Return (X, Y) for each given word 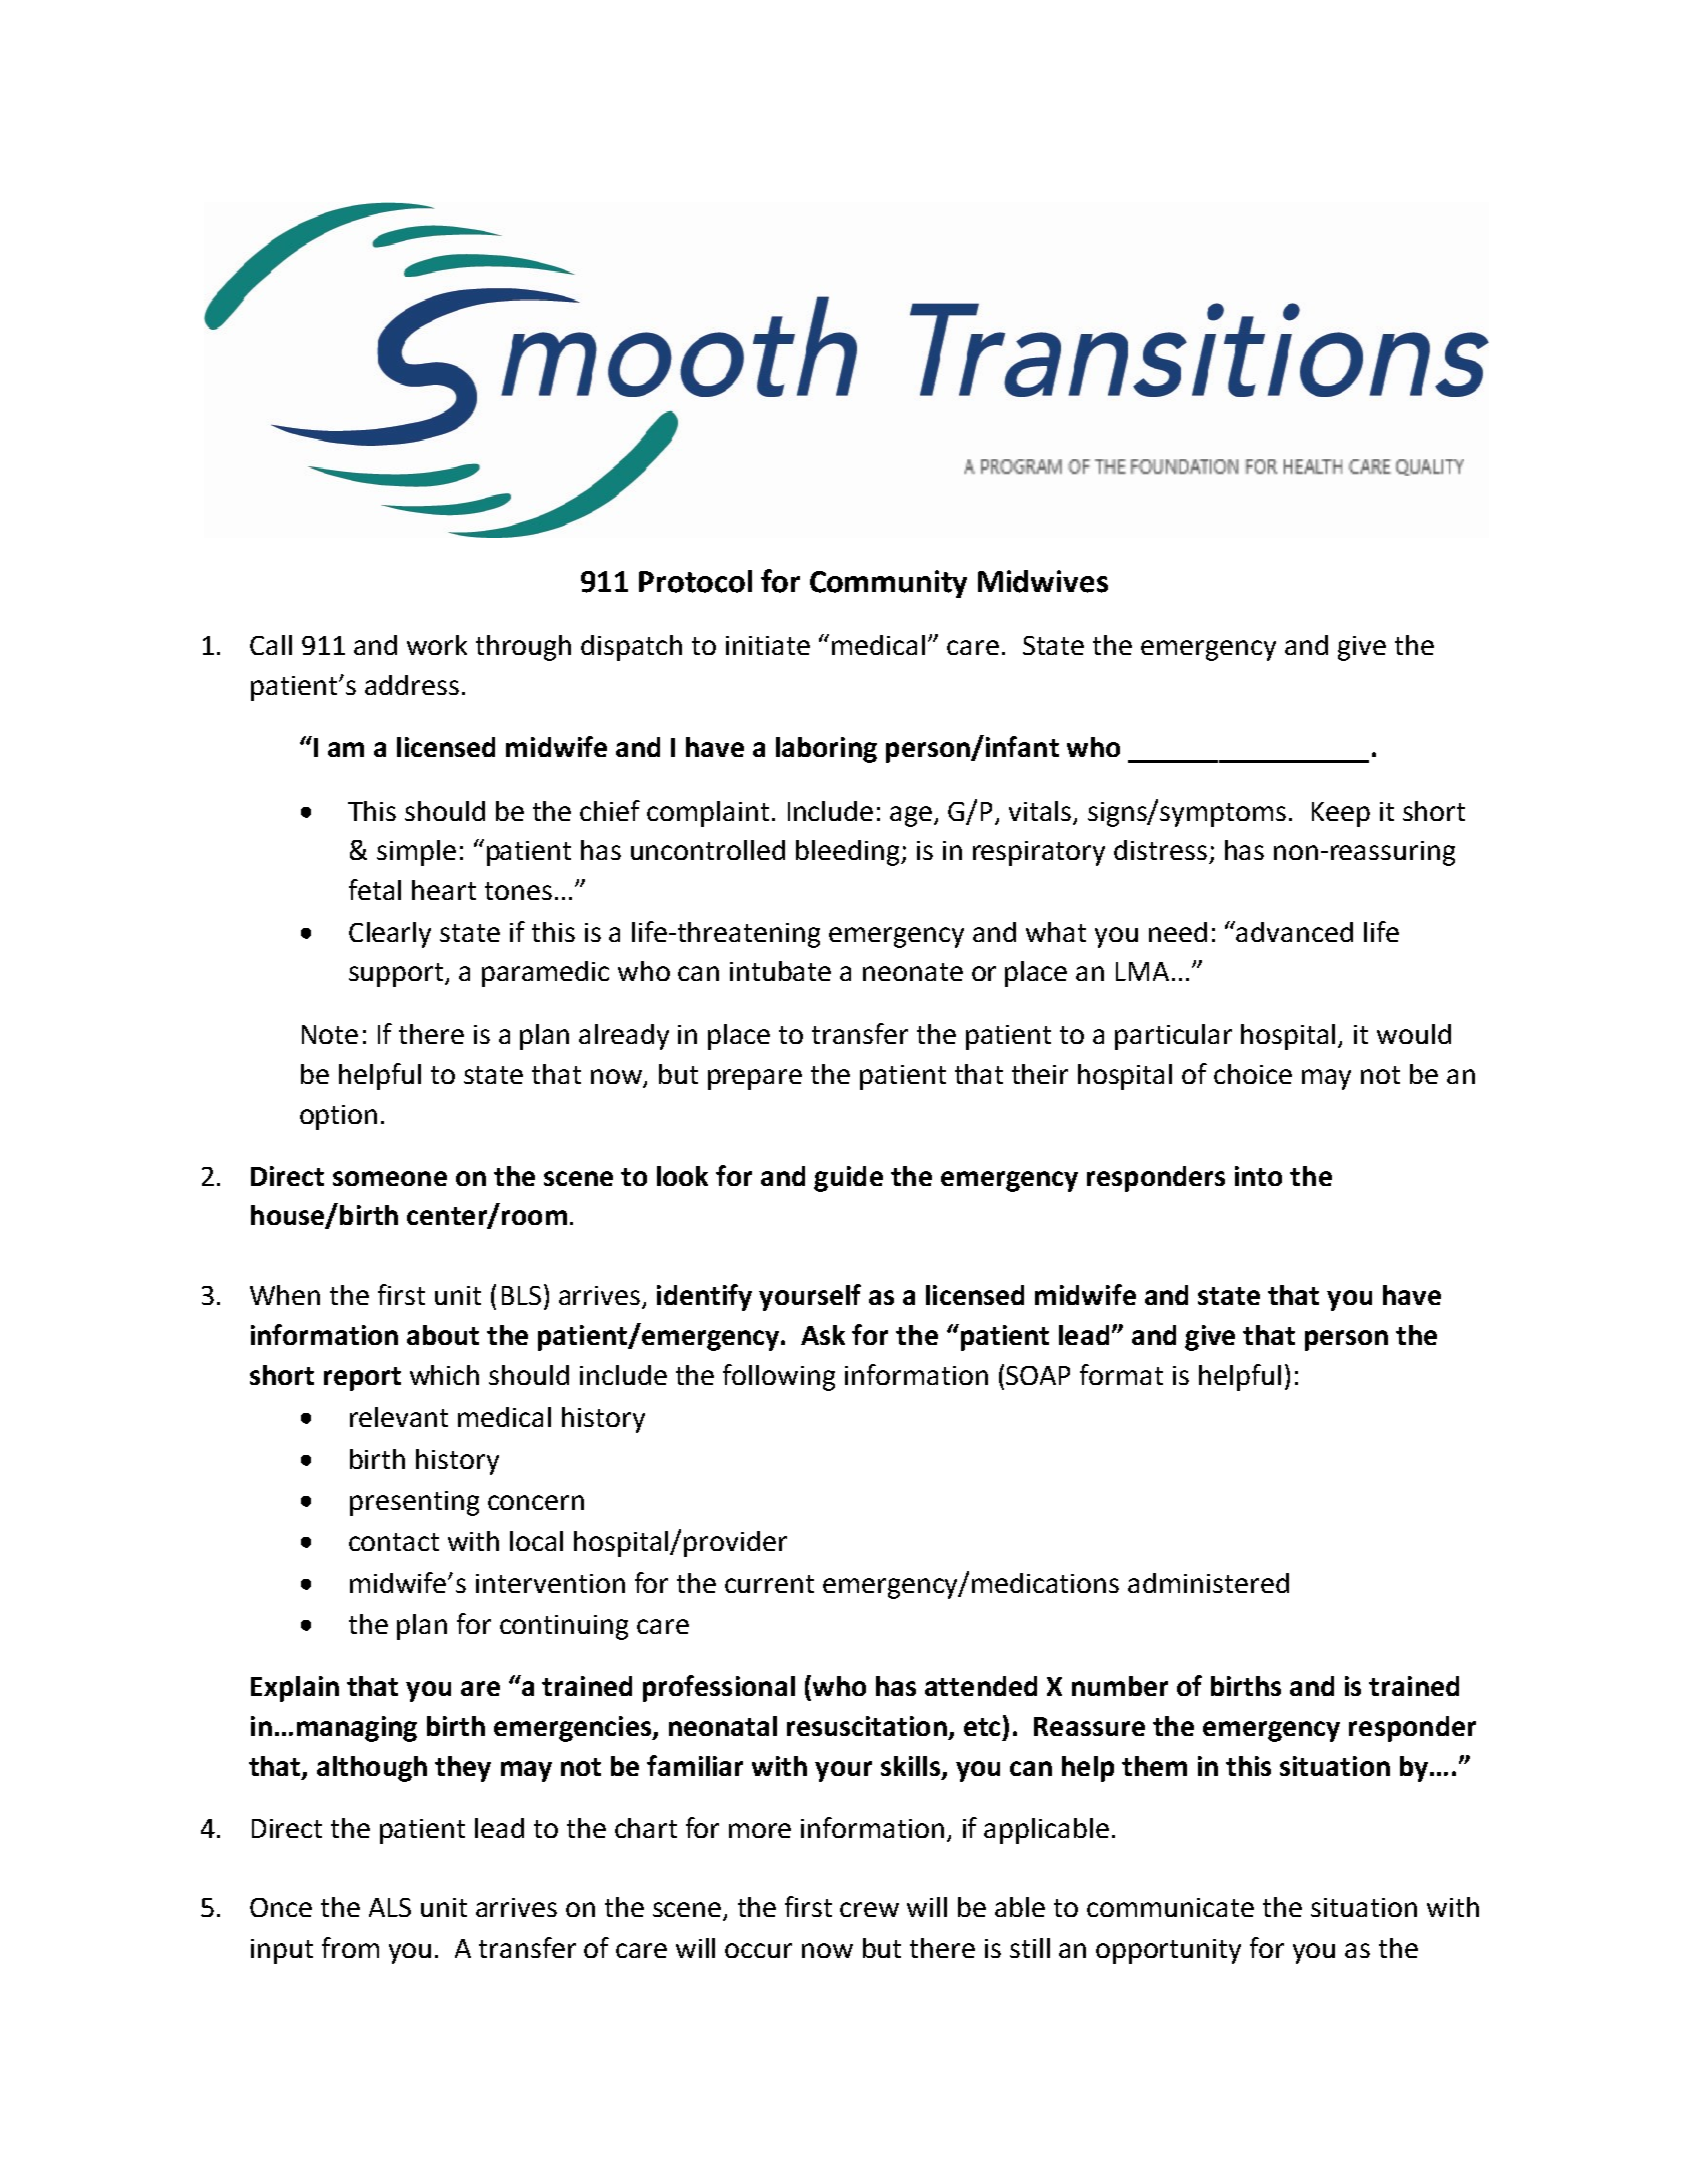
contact (394, 1542)
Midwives (1043, 581)
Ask (823, 1335)
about (443, 1335)
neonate (913, 972)
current (769, 1584)
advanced (1294, 932)
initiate (768, 645)
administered (1208, 1583)
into (1258, 1176)
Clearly (390, 935)
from (350, 1947)
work (437, 645)
